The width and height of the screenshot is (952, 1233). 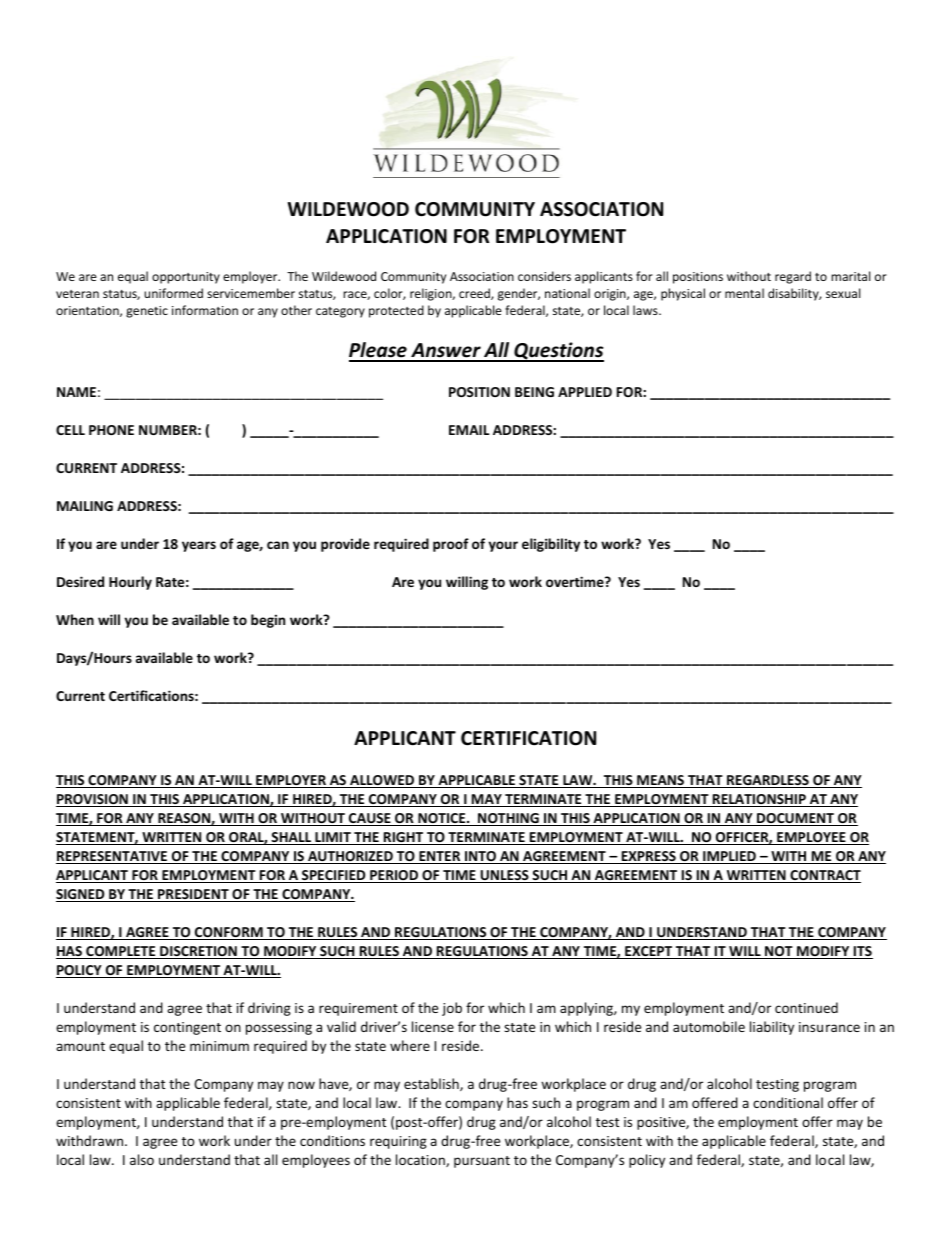 I want to click on ALLOWED, so click(x=382, y=781).
